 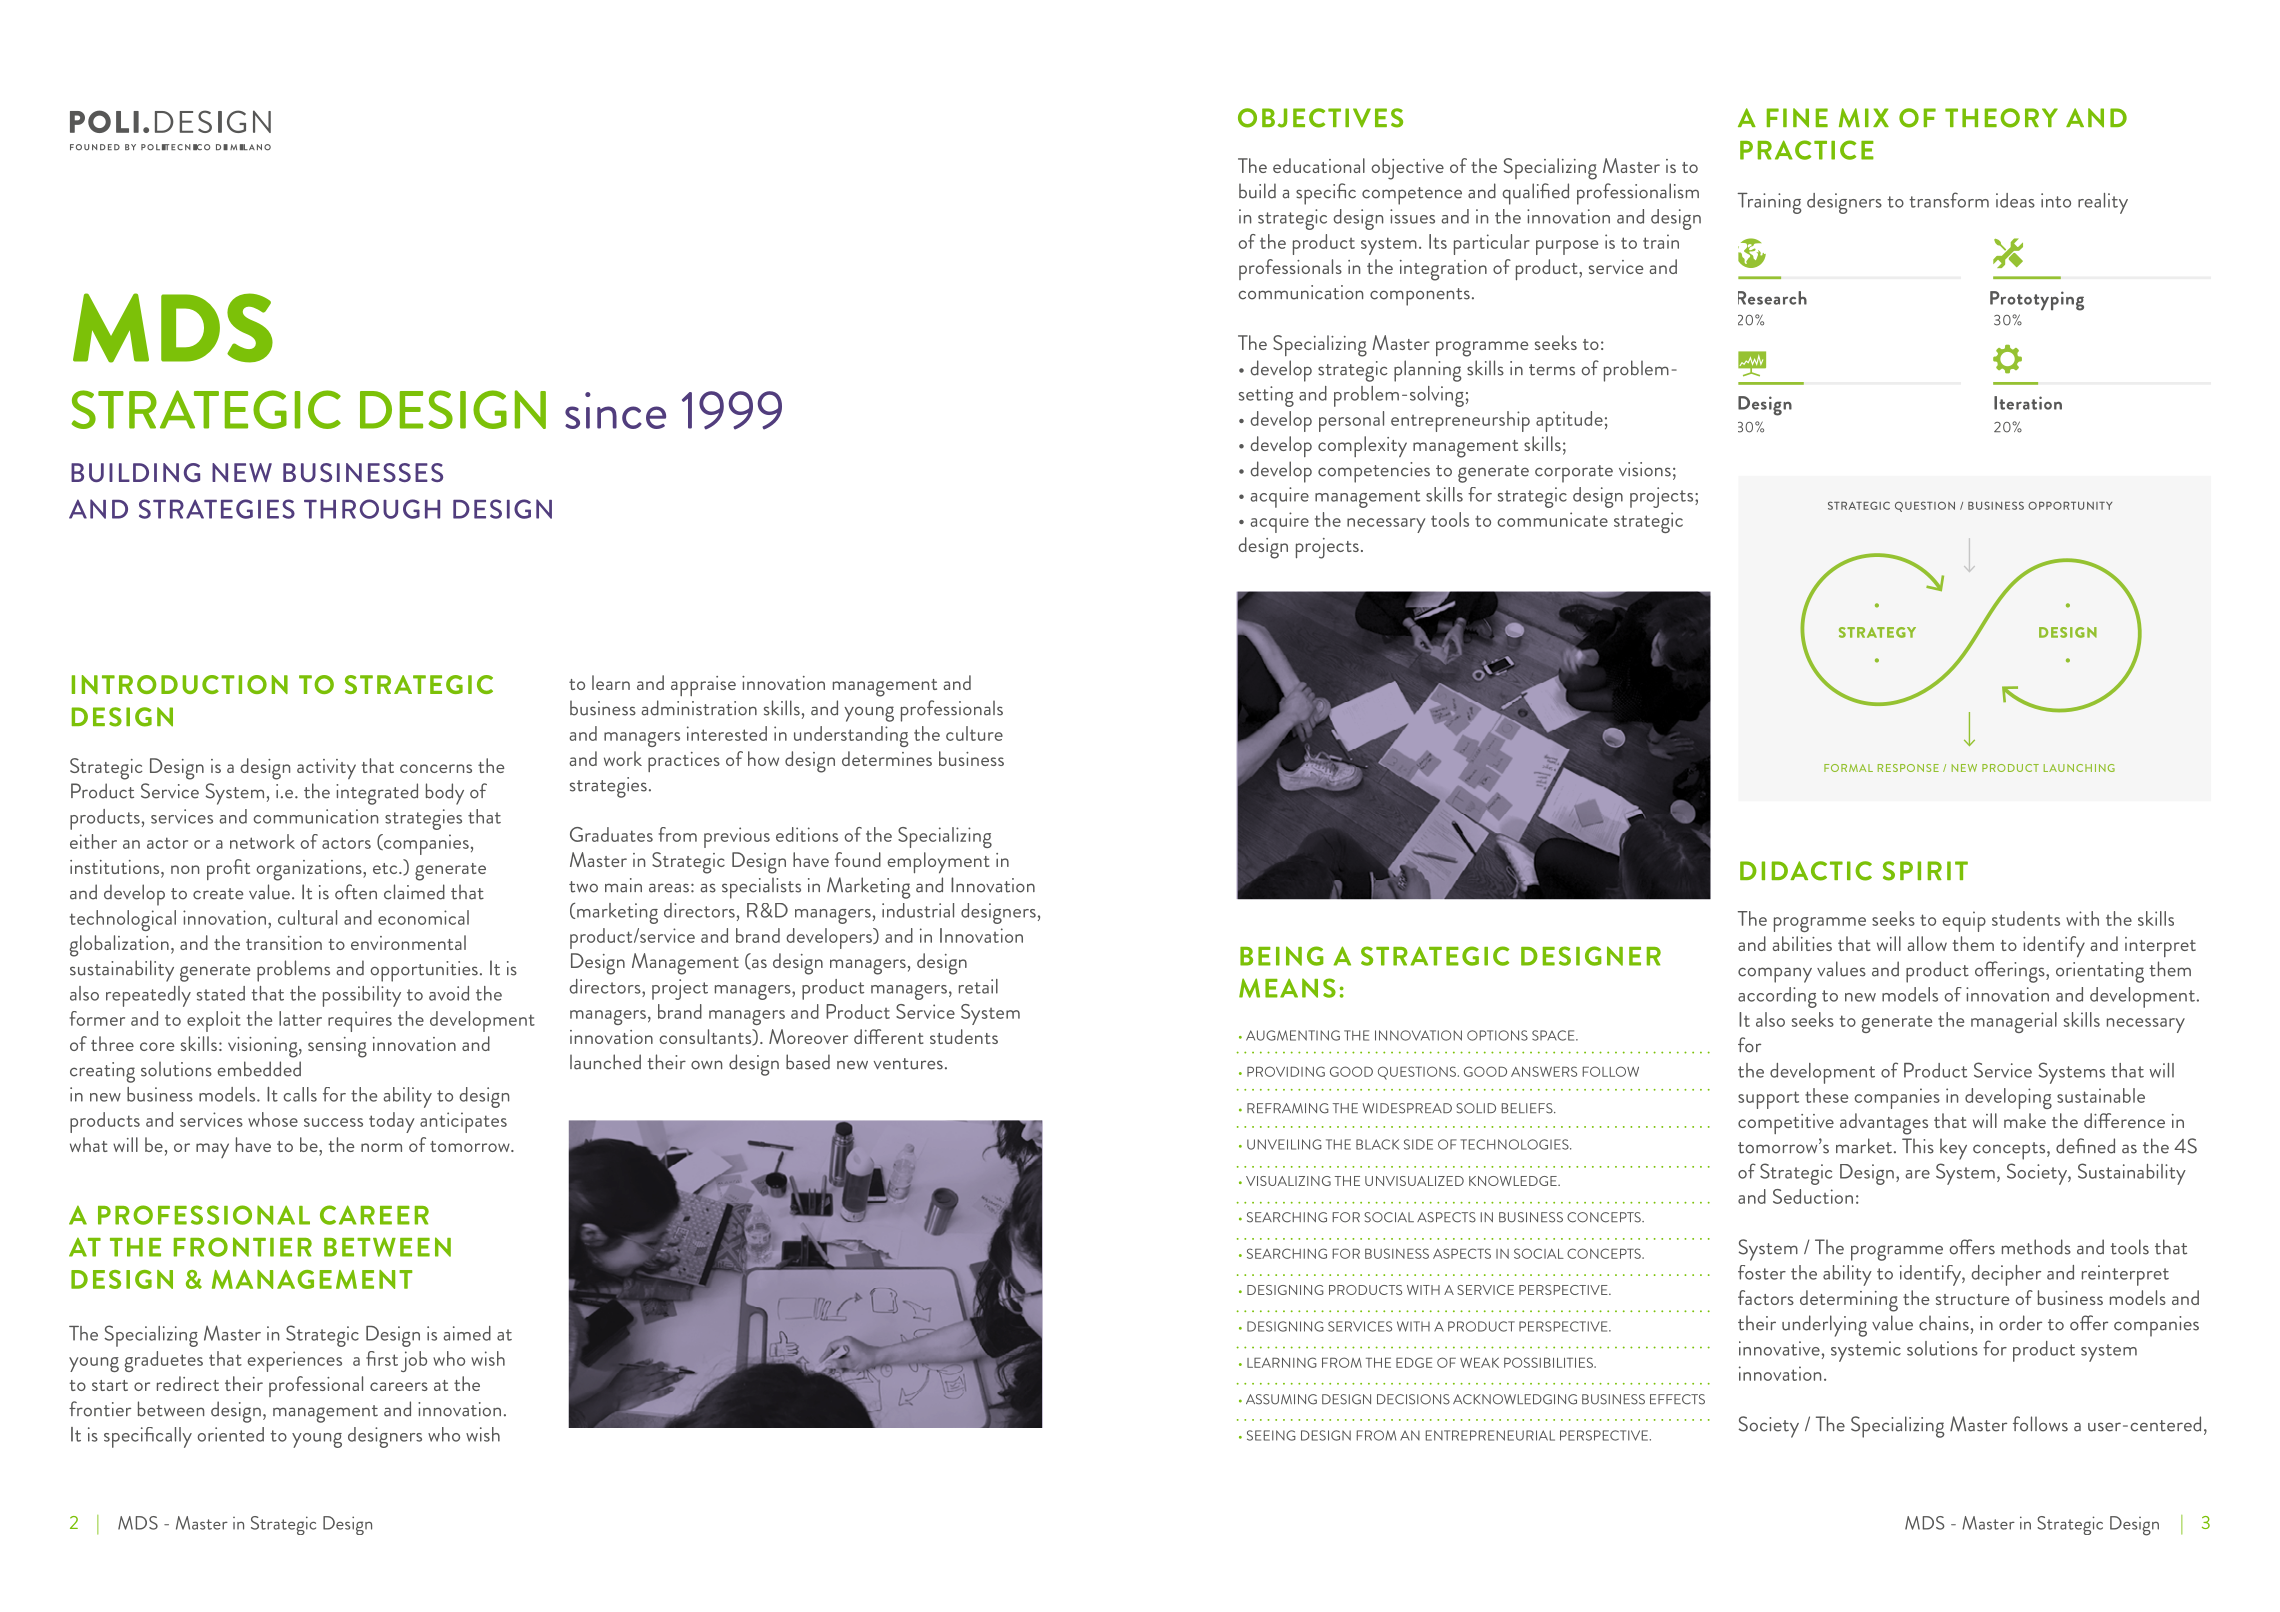 What do you see at coordinates (300, 1094) in the image?
I see `calls` at bounding box center [300, 1094].
